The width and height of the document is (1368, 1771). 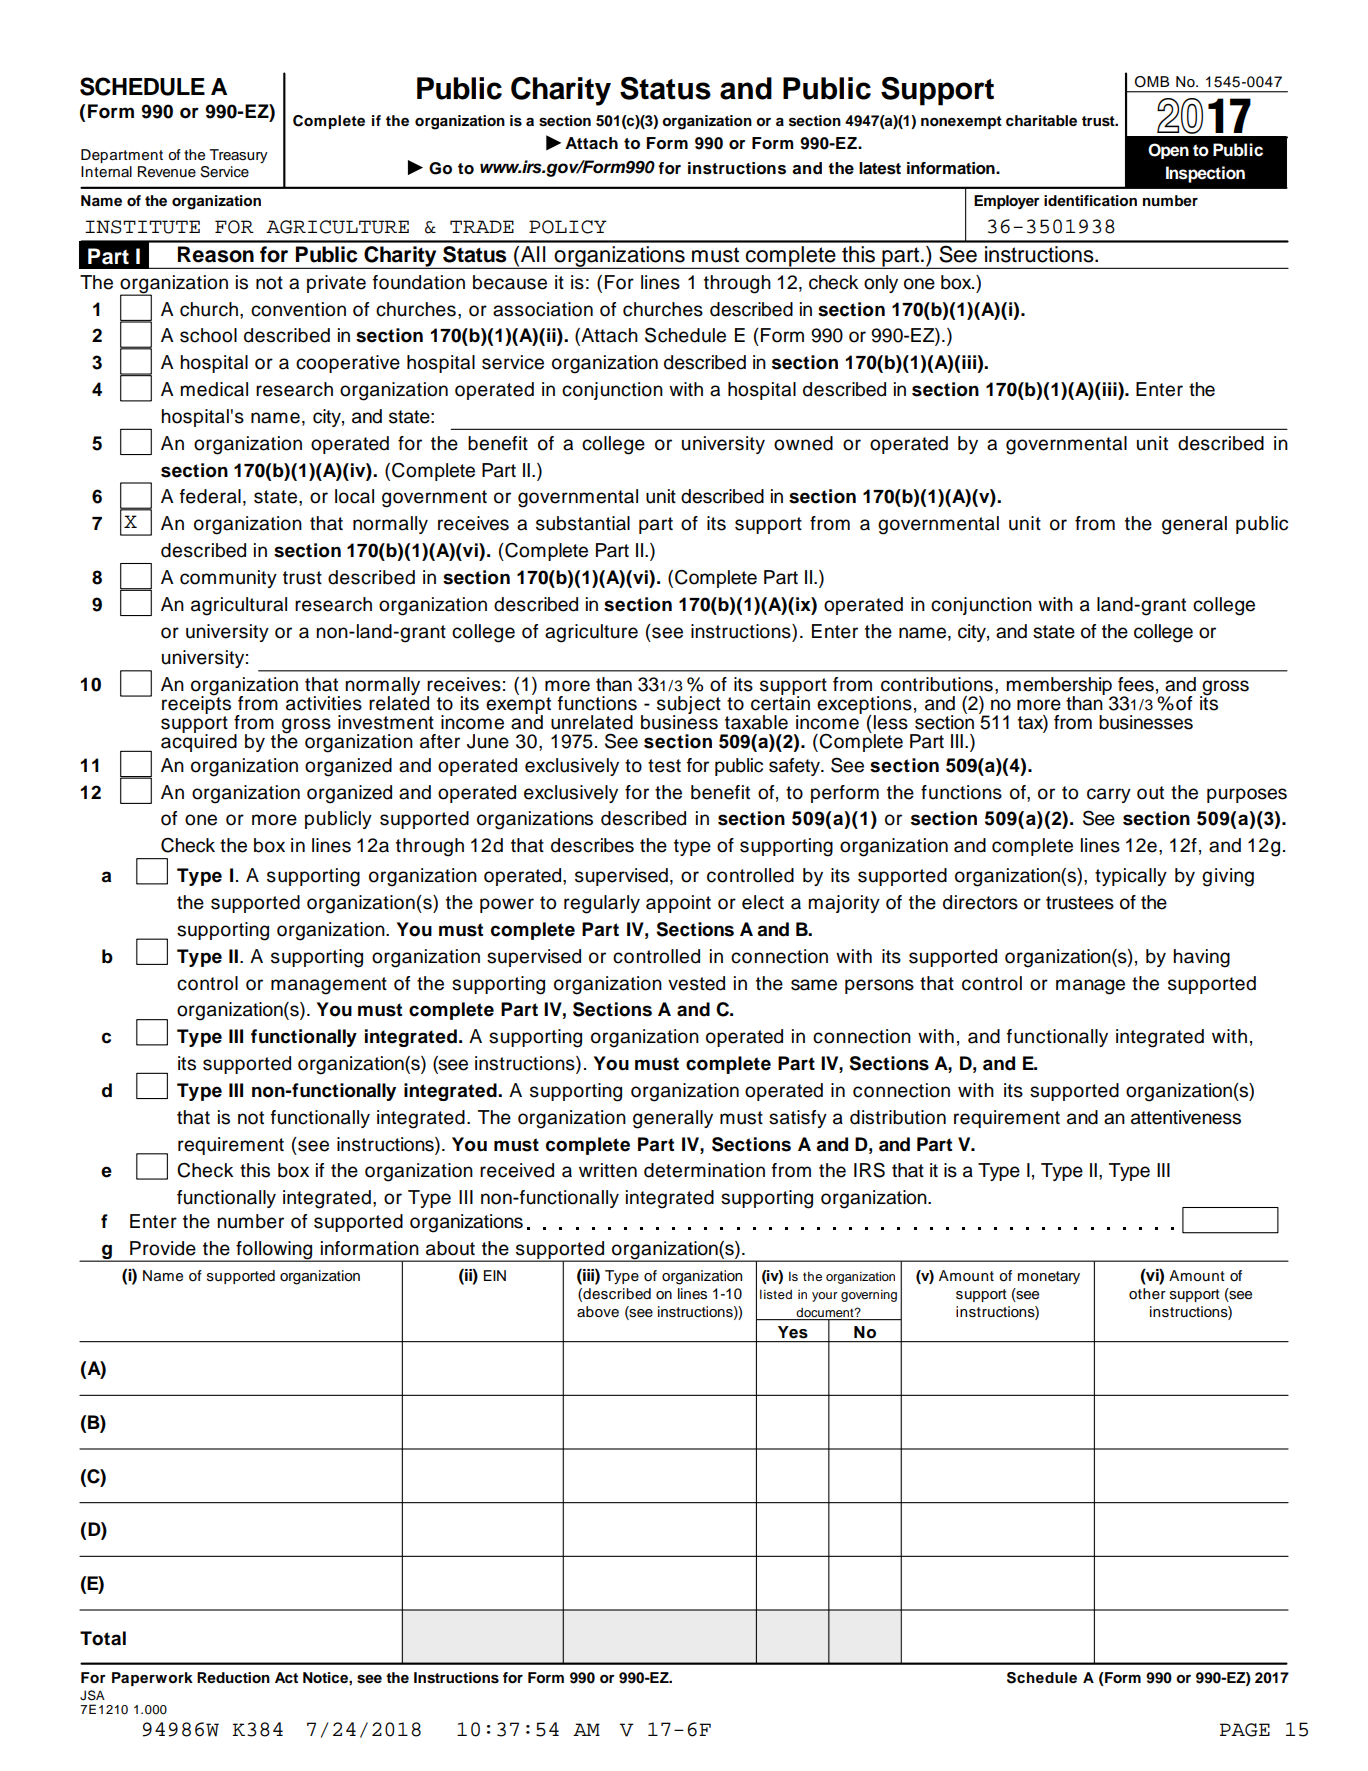 What do you see at coordinates (1136, 684) in the document?
I see `fees` at bounding box center [1136, 684].
